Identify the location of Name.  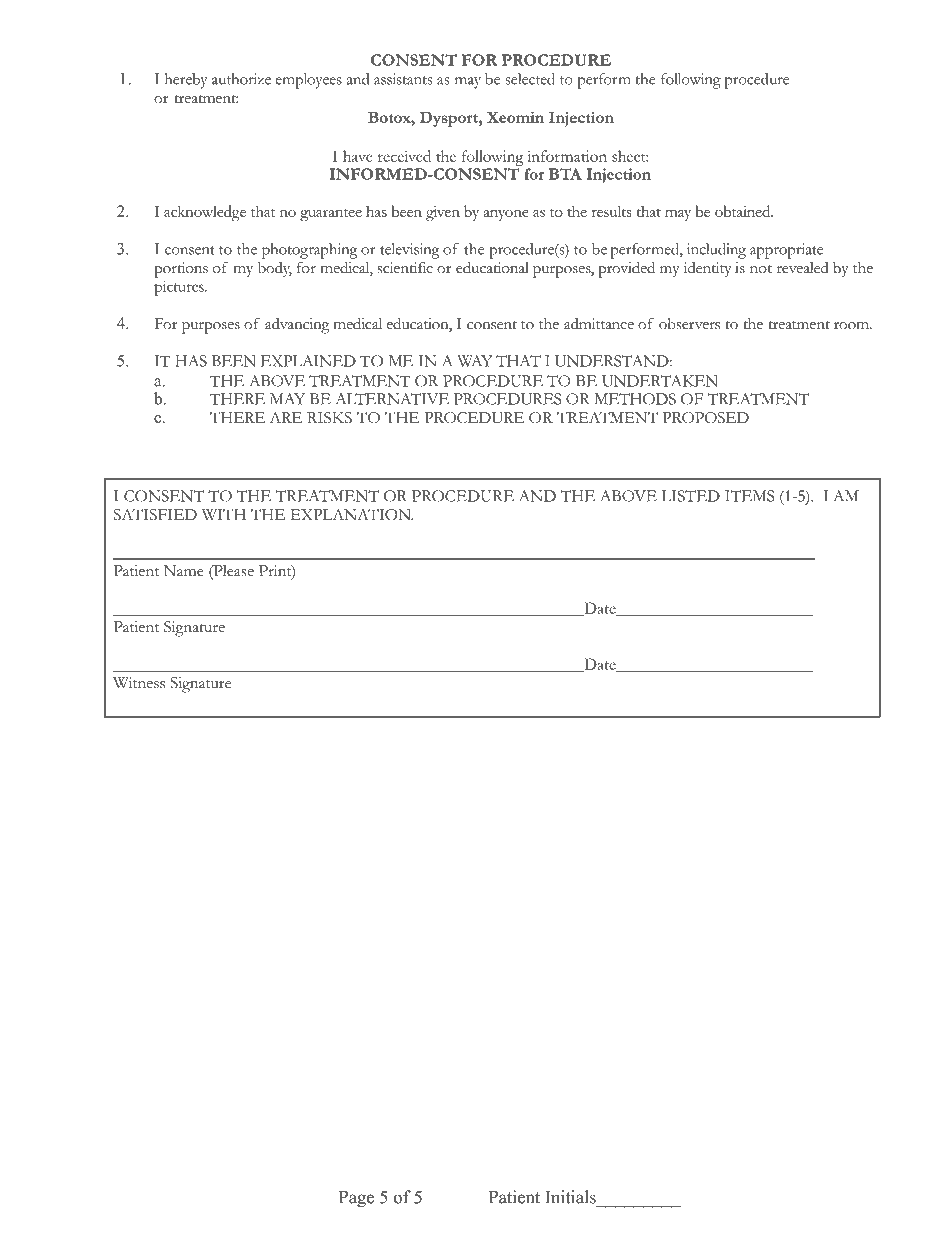
(184, 571).
